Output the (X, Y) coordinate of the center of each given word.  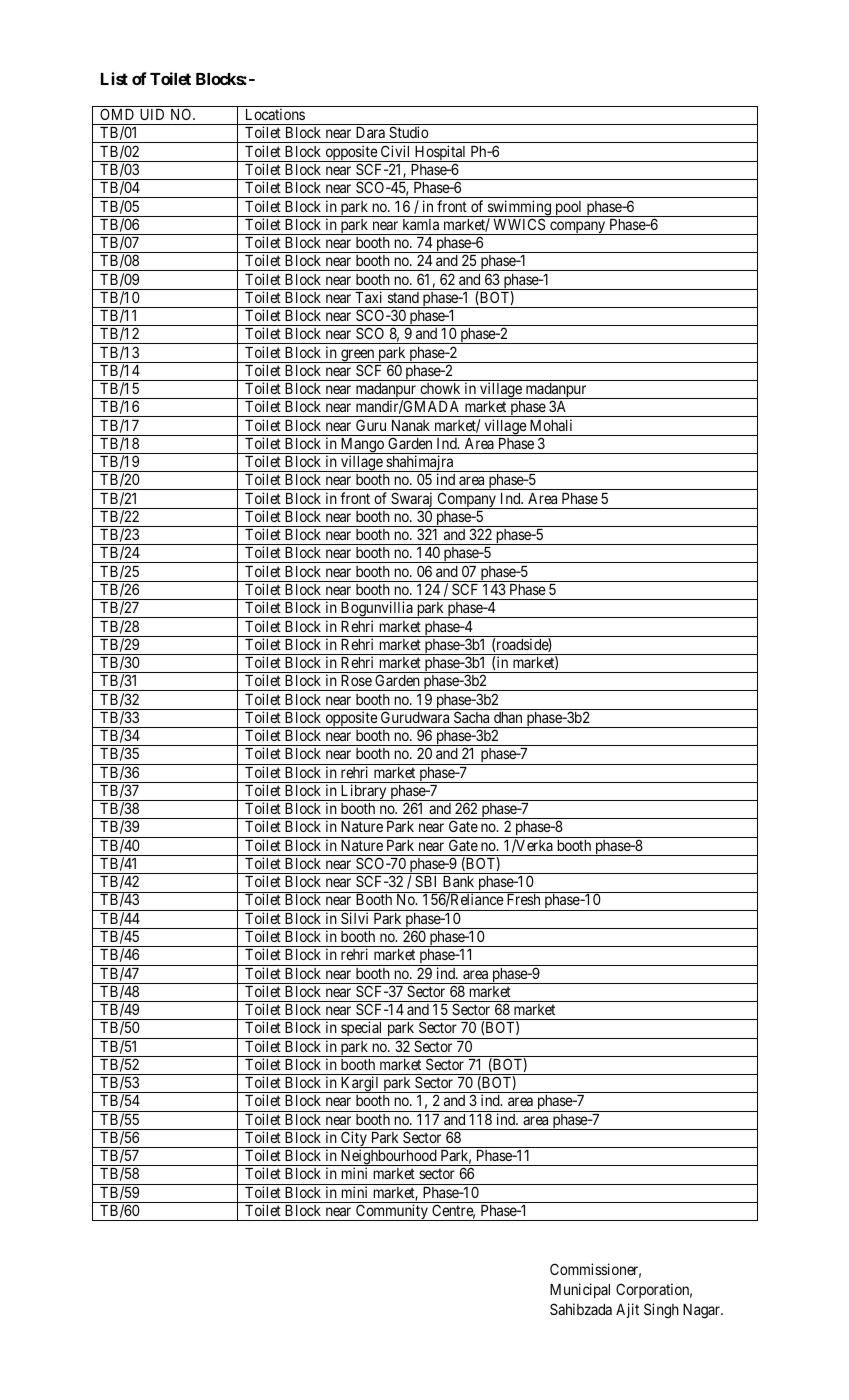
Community (392, 1212)
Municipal (580, 1290)
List (114, 78)
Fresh (523, 899)
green (358, 356)
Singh (661, 1311)
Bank (458, 881)
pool (569, 209)
